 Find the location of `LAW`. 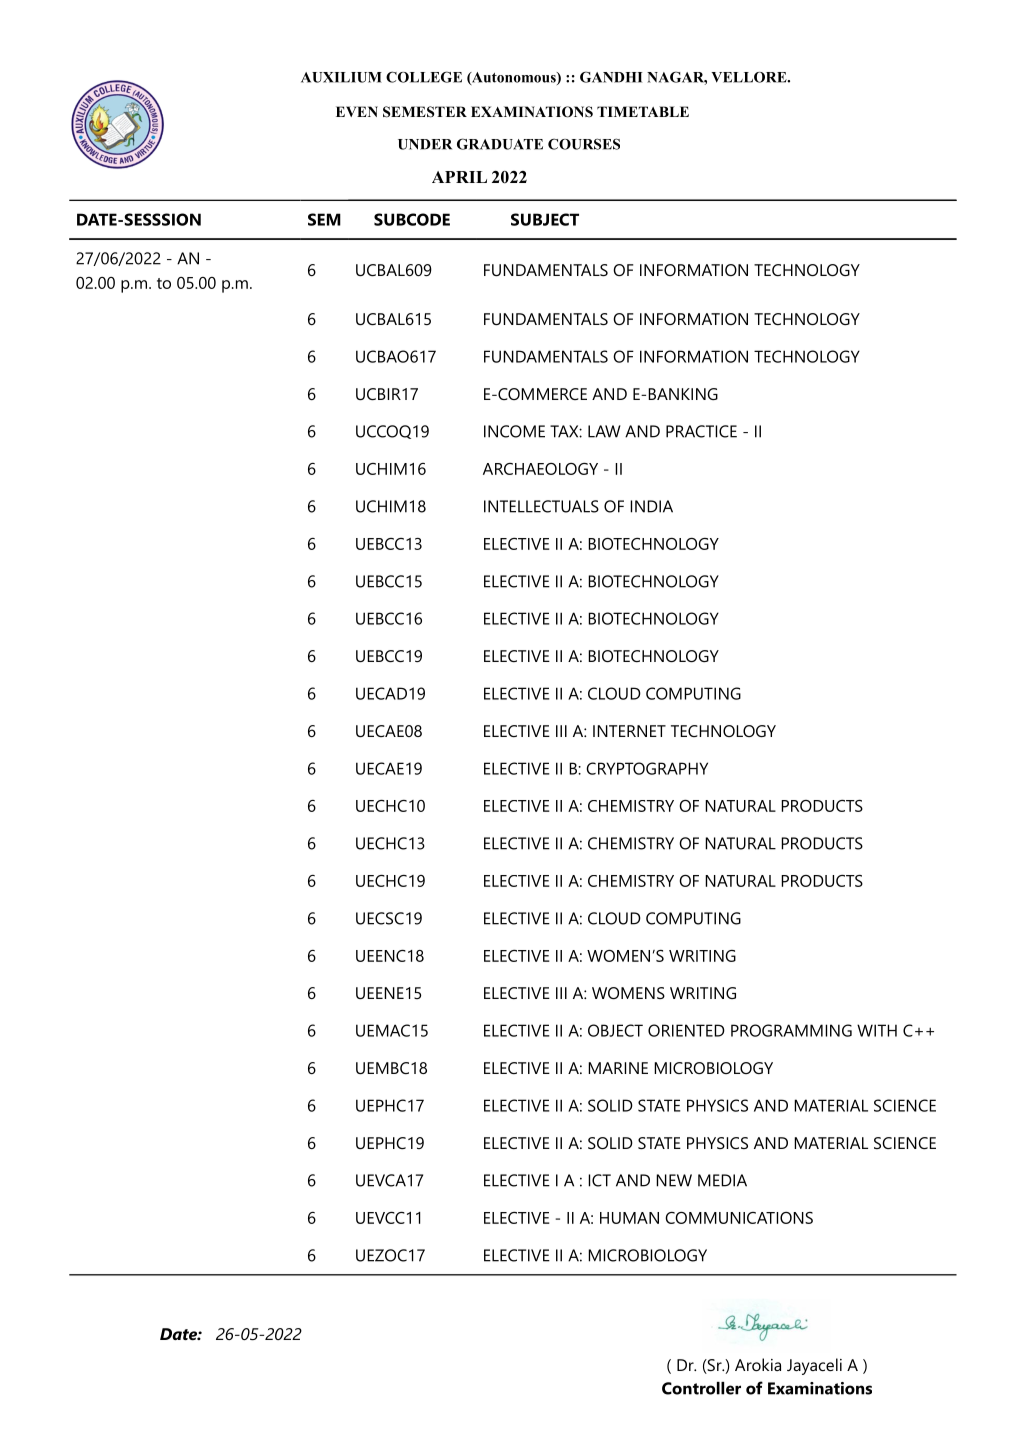

LAW is located at coordinates (604, 431).
